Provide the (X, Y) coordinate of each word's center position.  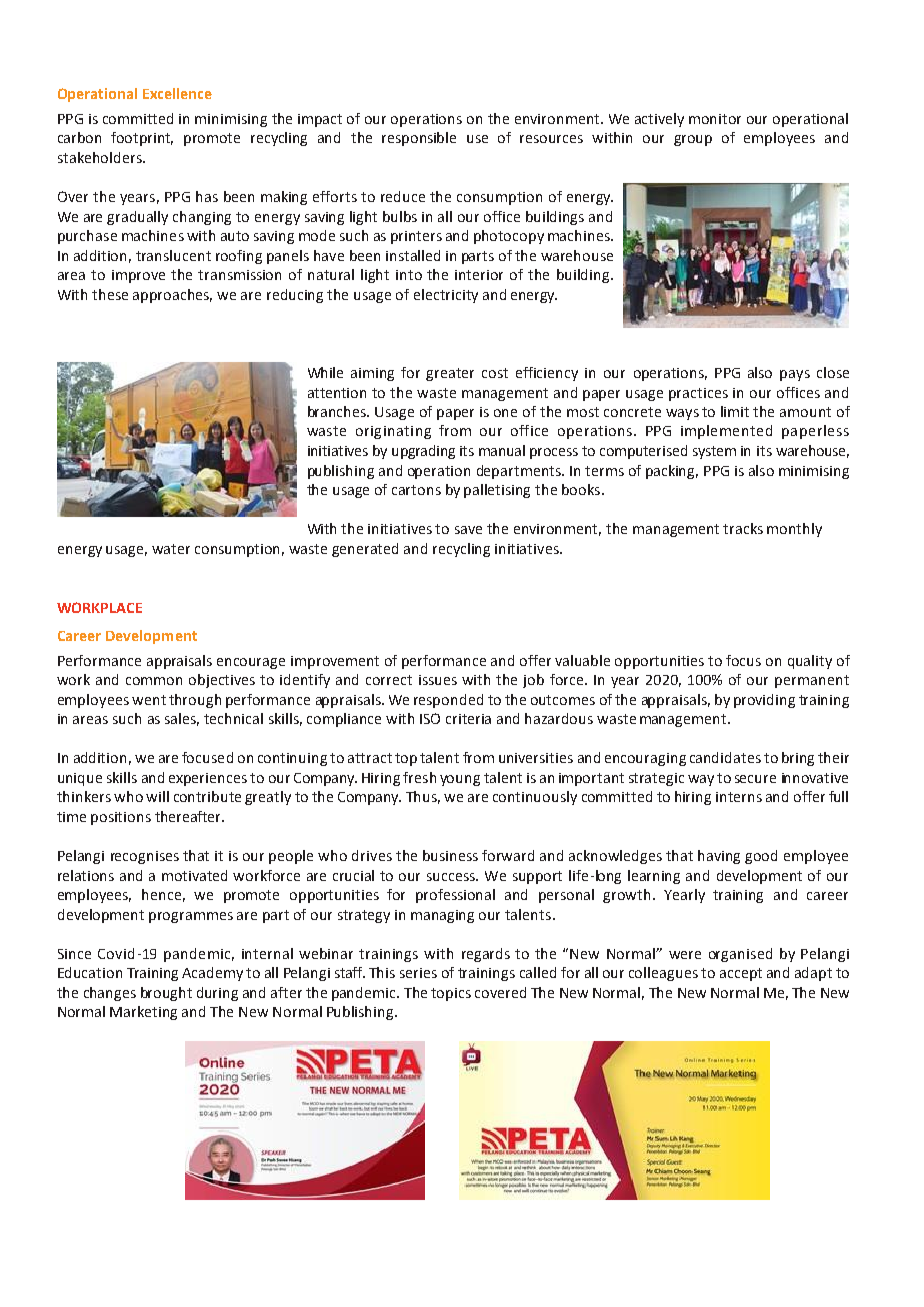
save (468, 530)
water (171, 549)
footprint (142, 139)
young (460, 780)
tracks (743, 528)
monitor (715, 119)
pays (795, 375)
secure (755, 779)
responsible (419, 139)
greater (450, 374)
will (157, 796)
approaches (172, 296)
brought (166, 994)
